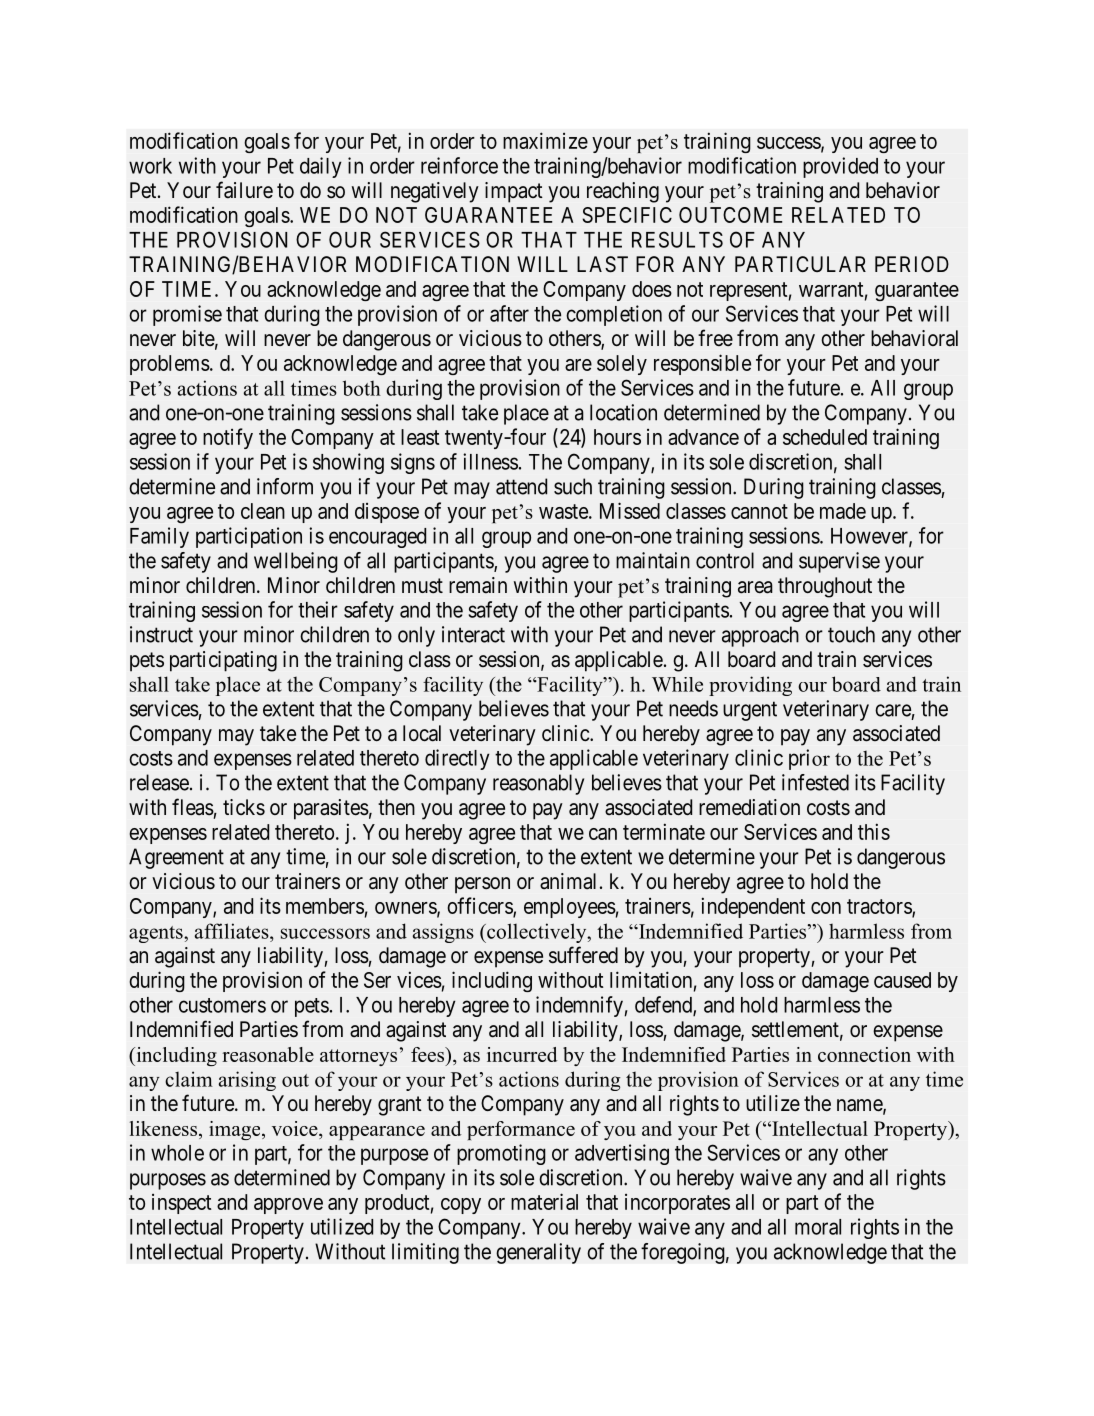 The width and height of the document is (1094, 1416). What do you see at coordinates (263, 511) in the document?
I see `clean` at bounding box center [263, 511].
